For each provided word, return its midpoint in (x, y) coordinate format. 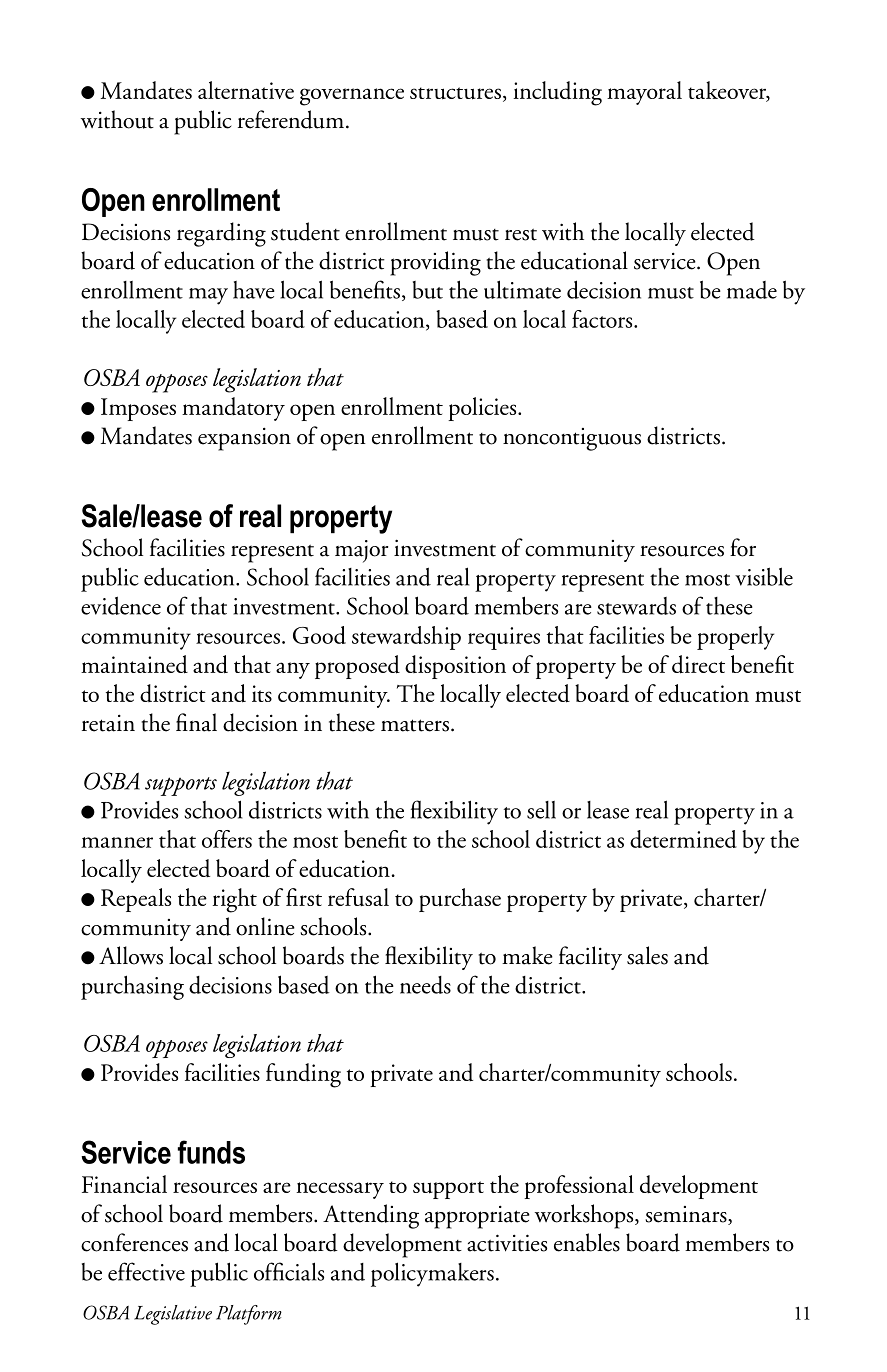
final (196, 722)
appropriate (477, 1217)
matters (415, 725)
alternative (246, 90)
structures (455, 93)
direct (698, 664)
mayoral (644, 93)
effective (146, 1271)
